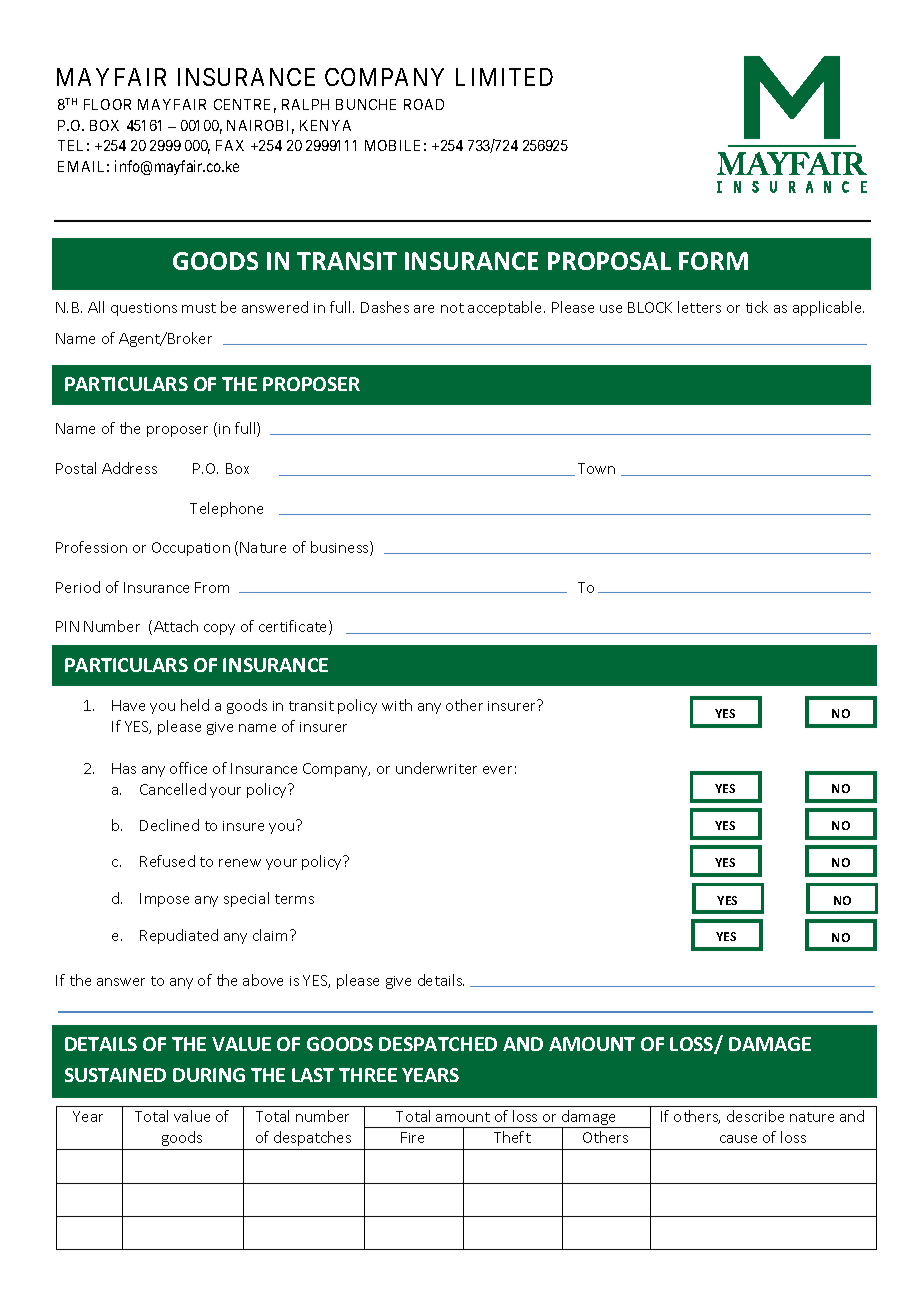 Image resolution: width=924 pixels, height=1308 pixels. Describe the element at coordinates (115, 1075) in the screenshot. I see `SUSTAINED` at that location.
